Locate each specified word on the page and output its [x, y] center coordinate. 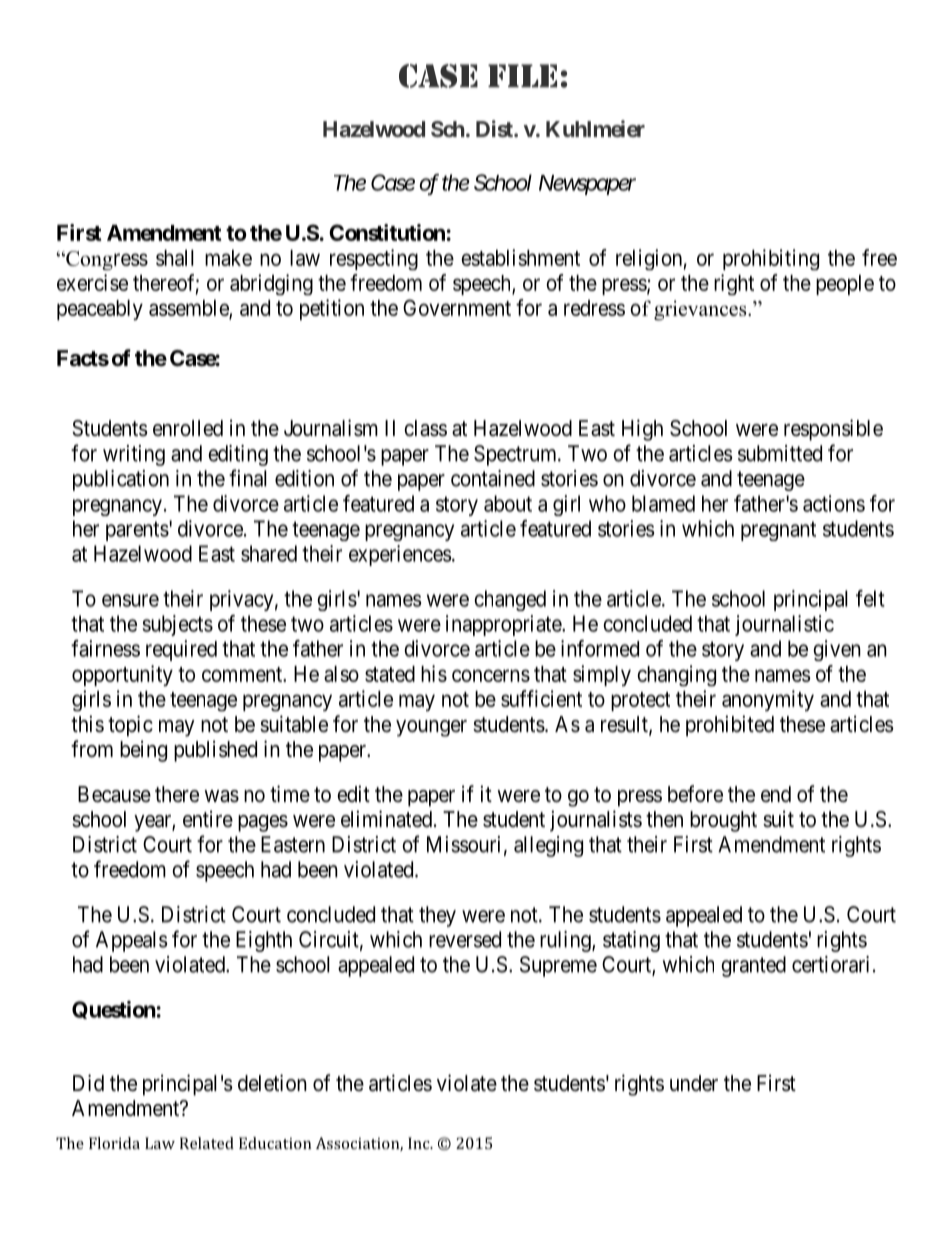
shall [175, 258]
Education [275, 1143]
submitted [780, 453]
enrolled [188, 428]
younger [431, 728]
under [694, 1083]
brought [723, 821]
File [522, 76]
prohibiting [771, 259]
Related [207, 1143]
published [215, 751]
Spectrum [516, 455]
